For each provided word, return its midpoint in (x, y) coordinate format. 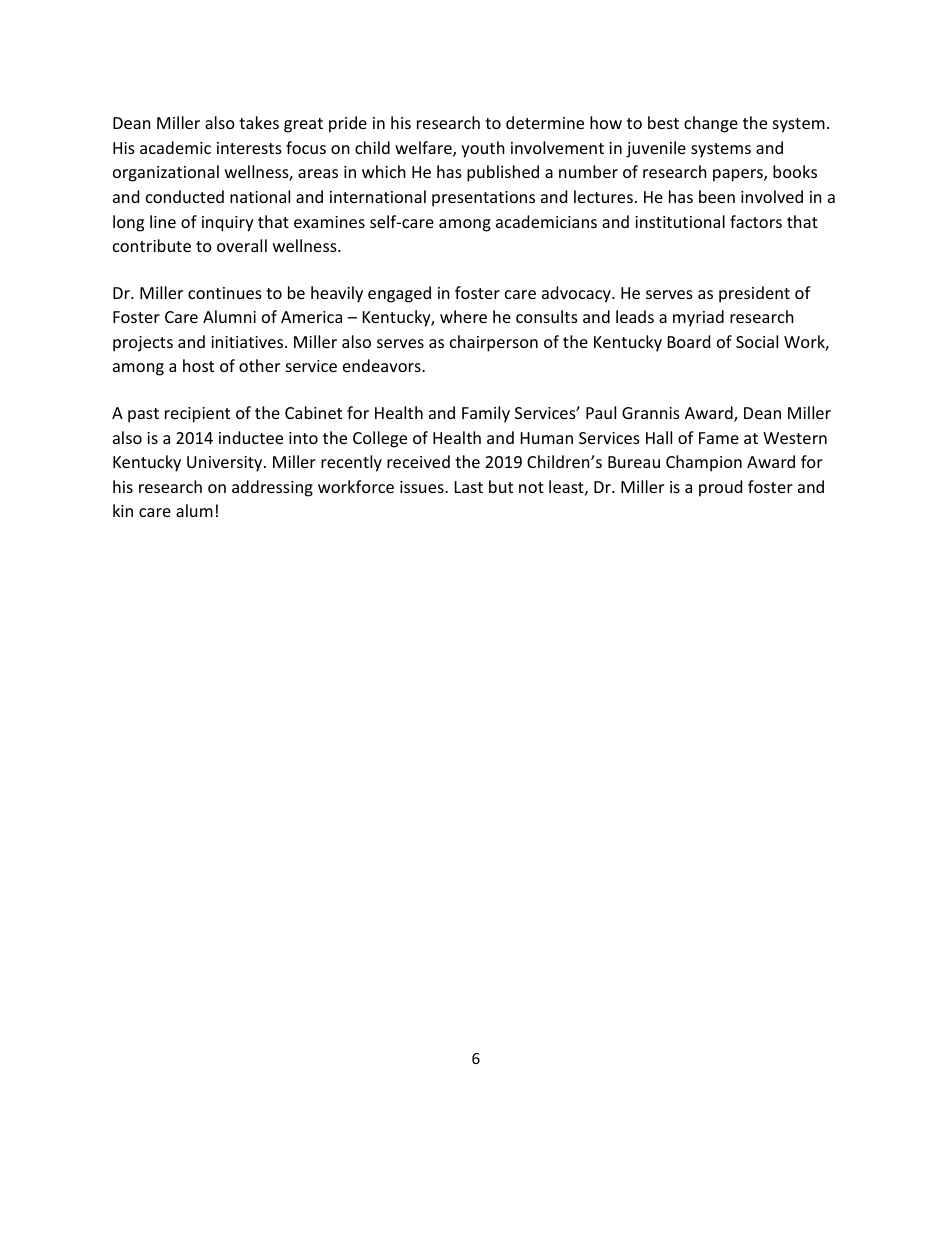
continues (225, 293)
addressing (272, 488)
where (463, 316)
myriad (698, 318)
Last (469, 487)
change (711, 124)
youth (483, 149)
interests (249, 148)
